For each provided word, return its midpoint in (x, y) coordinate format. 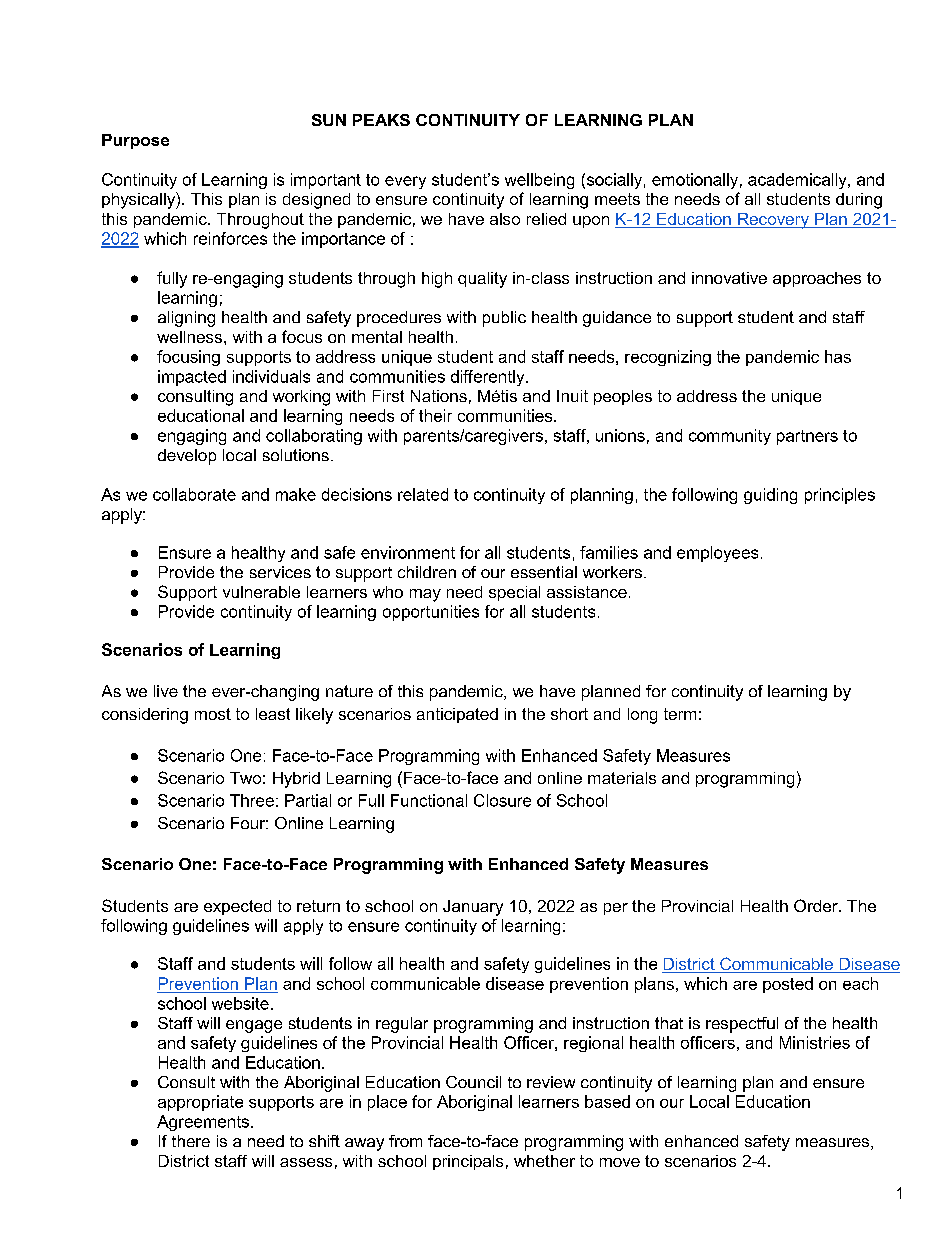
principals (468, 1162)
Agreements (203, 1123)
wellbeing (539, 181)
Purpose (135, 141)
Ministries (815, 1042)
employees (717, 554)
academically (798, 181)
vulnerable (261, 592)
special (514, 593)
